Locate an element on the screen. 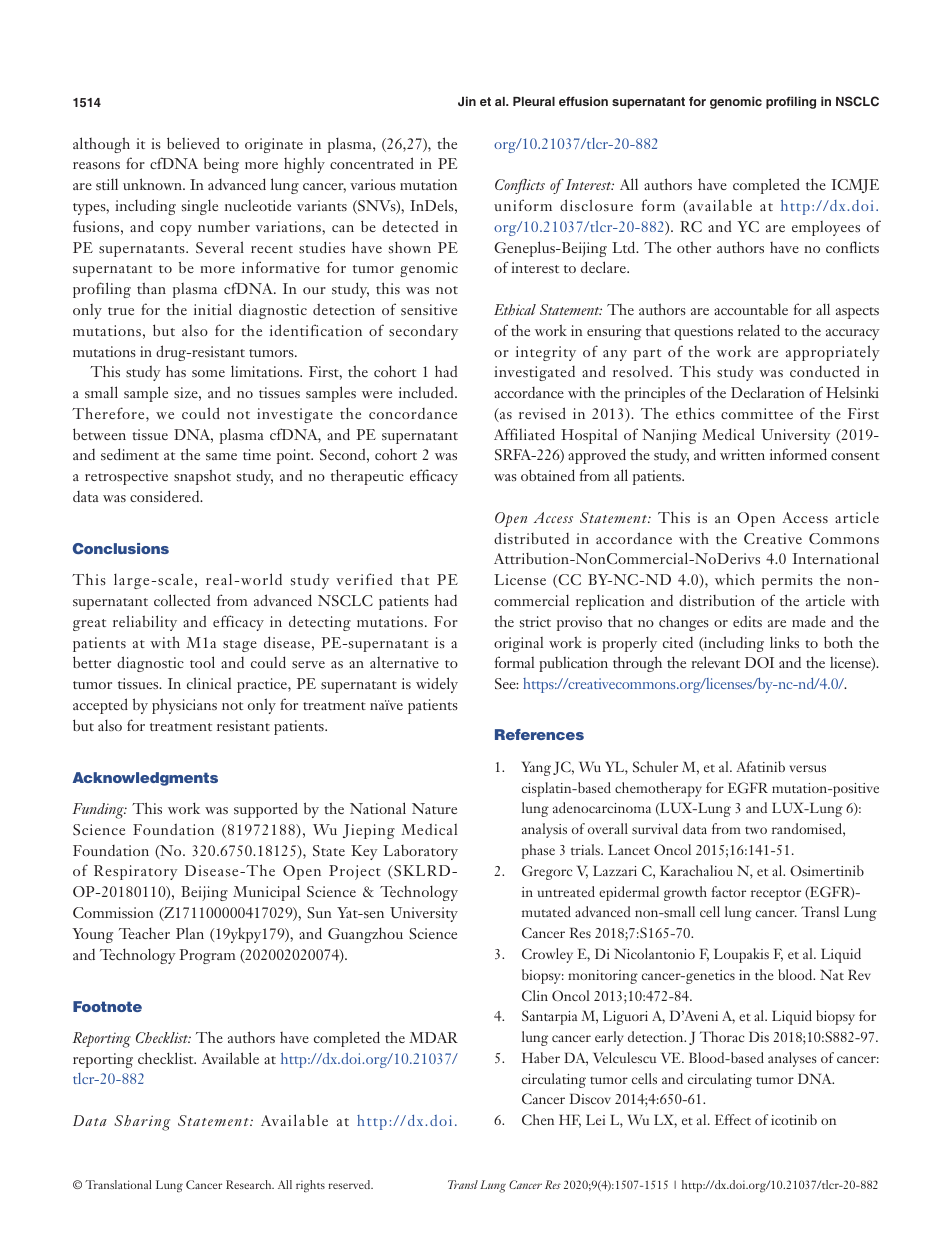 The height and width of the screenshot is (1247, 952). receptor is located at coordinates (776, 895).
